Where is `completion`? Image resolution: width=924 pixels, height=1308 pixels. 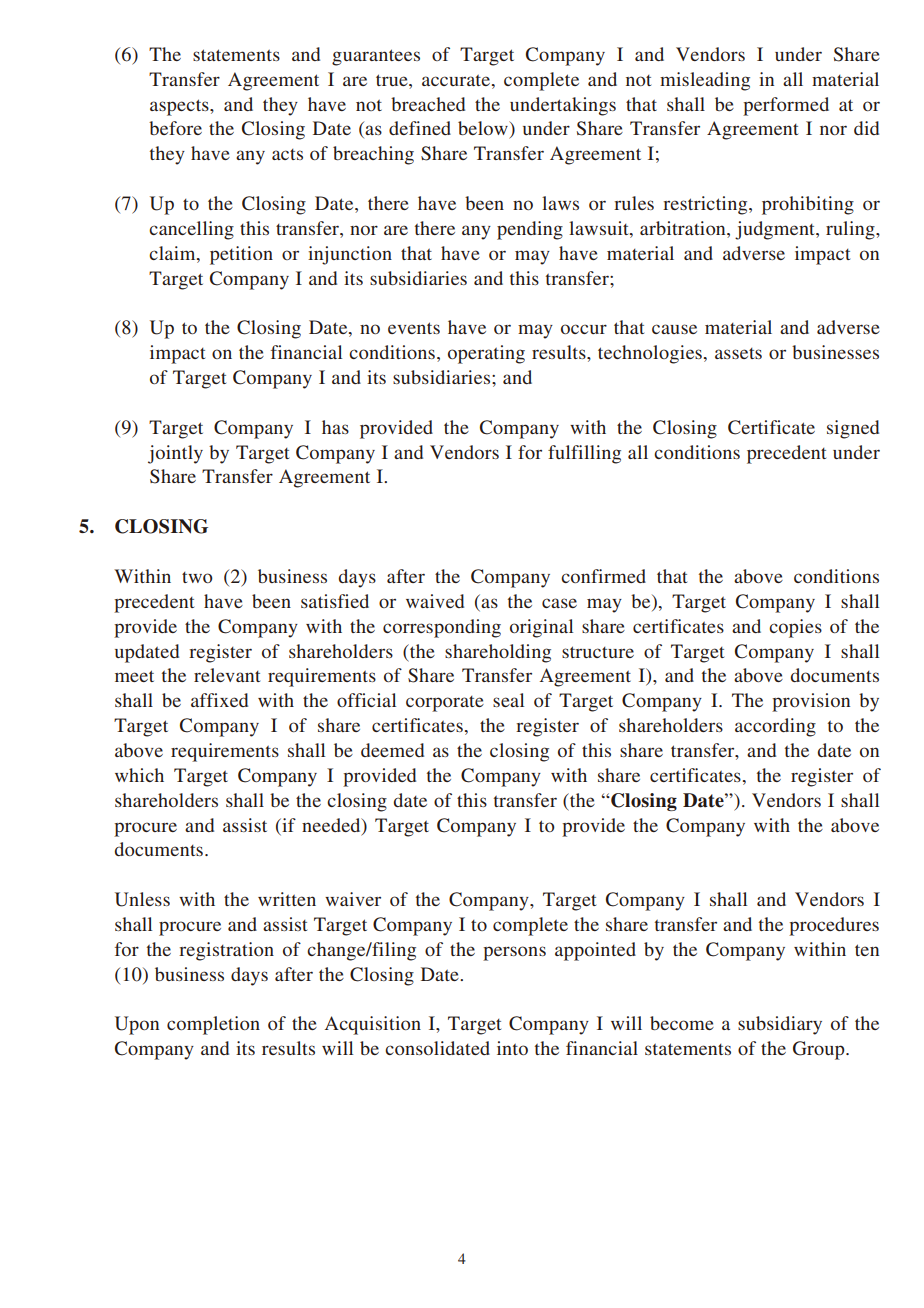 completion is located at coordinates (213, 1025).
